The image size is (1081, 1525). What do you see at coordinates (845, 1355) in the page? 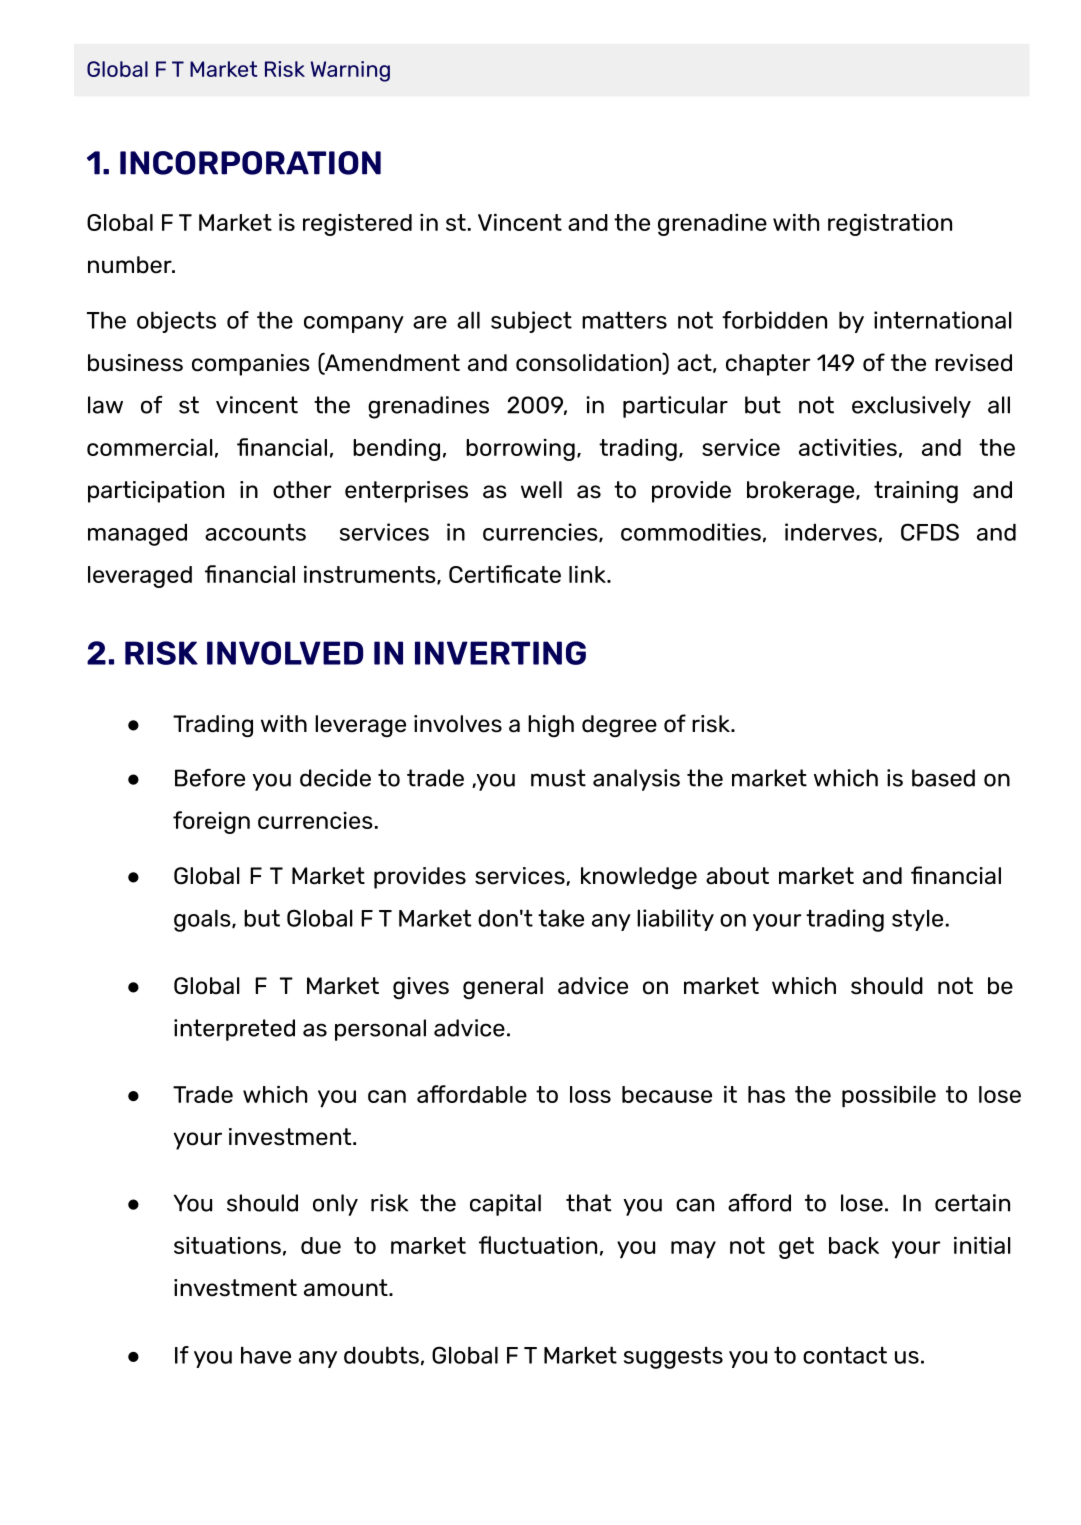
I see `contact` at bounding box center [845, 1355].
